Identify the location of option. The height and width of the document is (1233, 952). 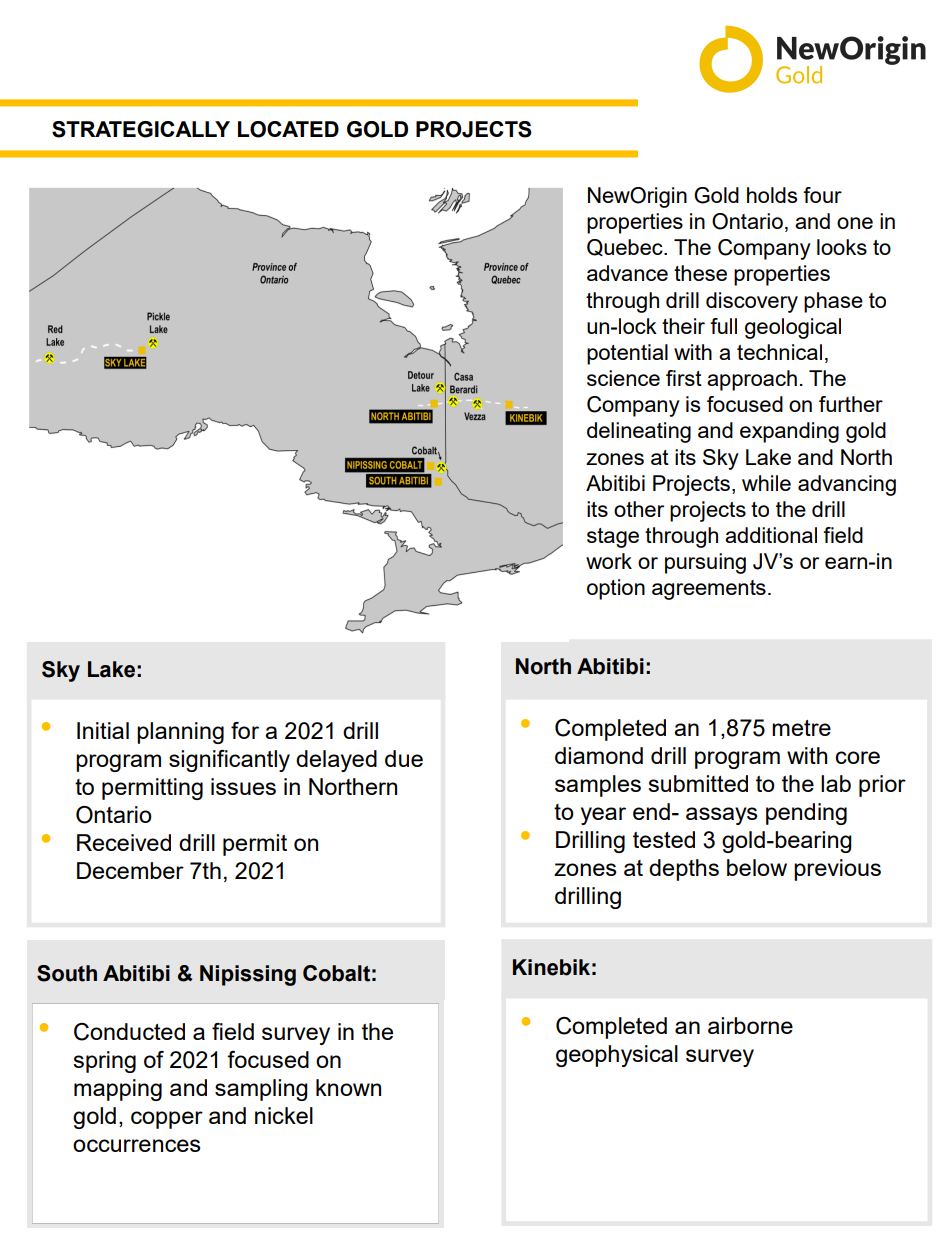
(616, 589).
